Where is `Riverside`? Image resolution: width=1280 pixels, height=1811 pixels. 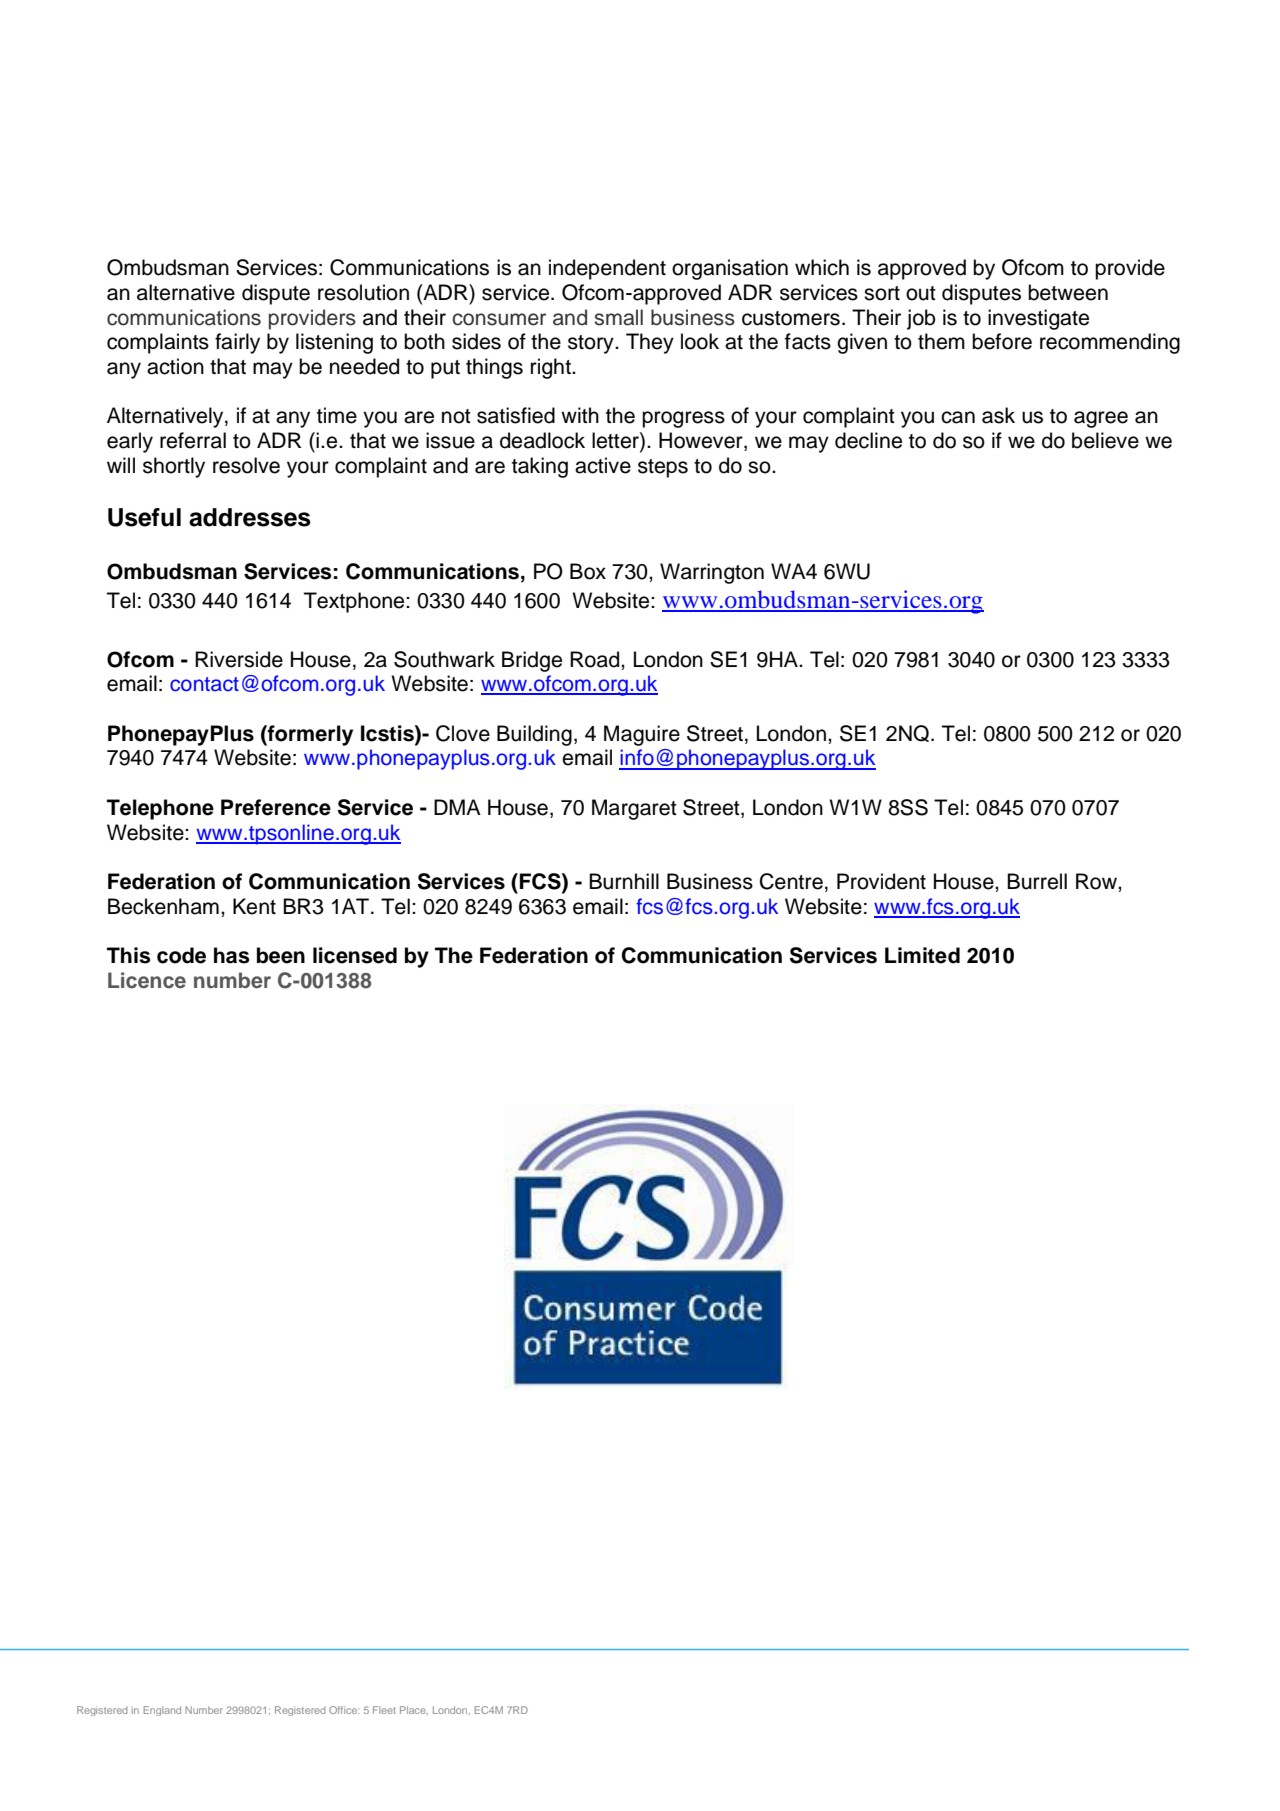
Riverside is located at coordinates (239, 659).
